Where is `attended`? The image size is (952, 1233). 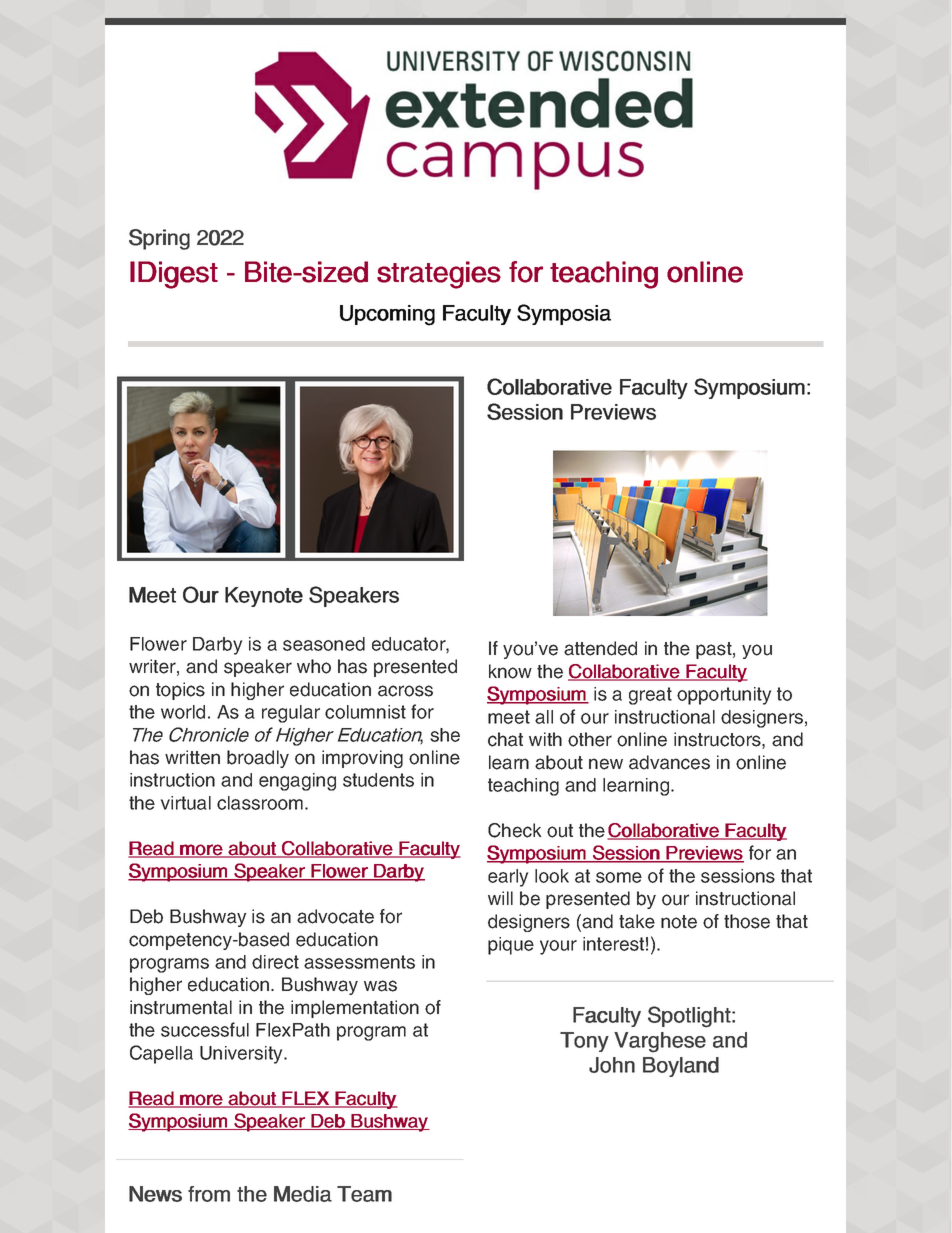
attended is located at coordinates (600, 648).
